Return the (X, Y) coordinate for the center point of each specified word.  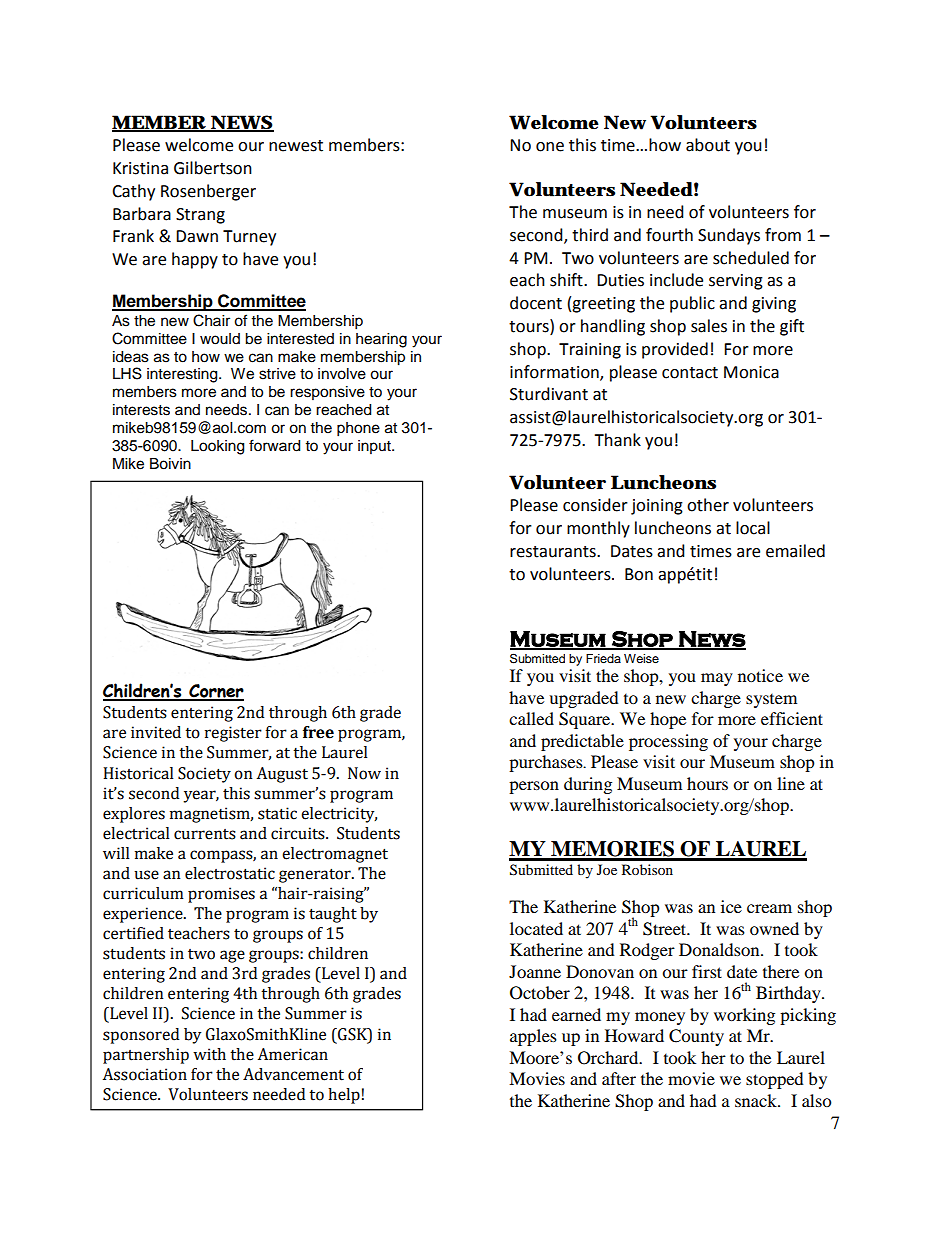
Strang (200, 216)
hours (707, 783)
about (708, 145)
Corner (215, 692)
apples (533, 1037)
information (555, 372)
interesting (183, 375)
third (590, 235)
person (534, 787)
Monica (751, 372)
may (717, 679)
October (540, 993)
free (318, 732)
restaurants (554, 552)
